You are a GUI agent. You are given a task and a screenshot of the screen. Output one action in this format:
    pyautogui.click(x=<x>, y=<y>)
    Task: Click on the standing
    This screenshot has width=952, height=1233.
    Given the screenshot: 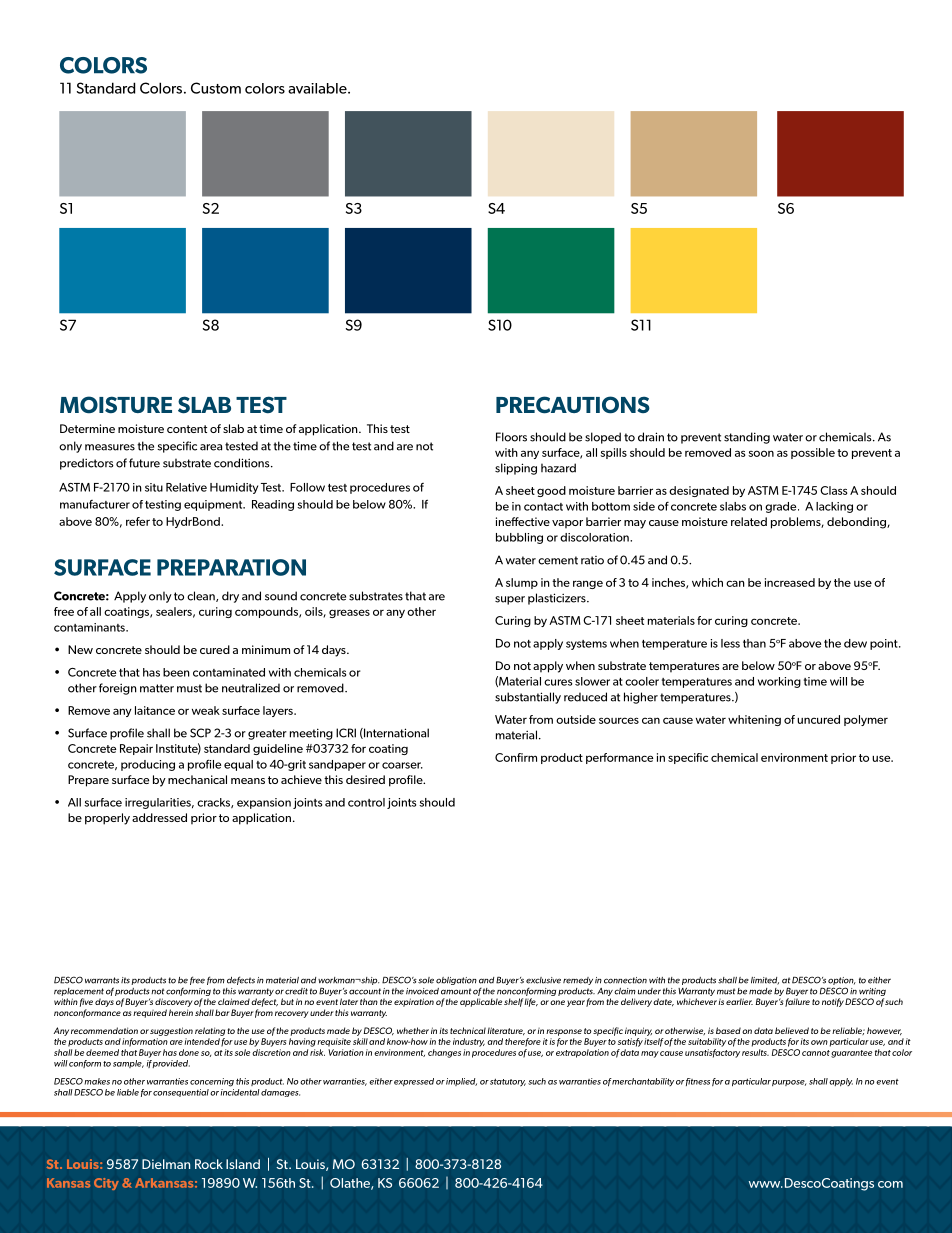 What is the action you would take?
    pyautogui.click(x=747, y=438)
